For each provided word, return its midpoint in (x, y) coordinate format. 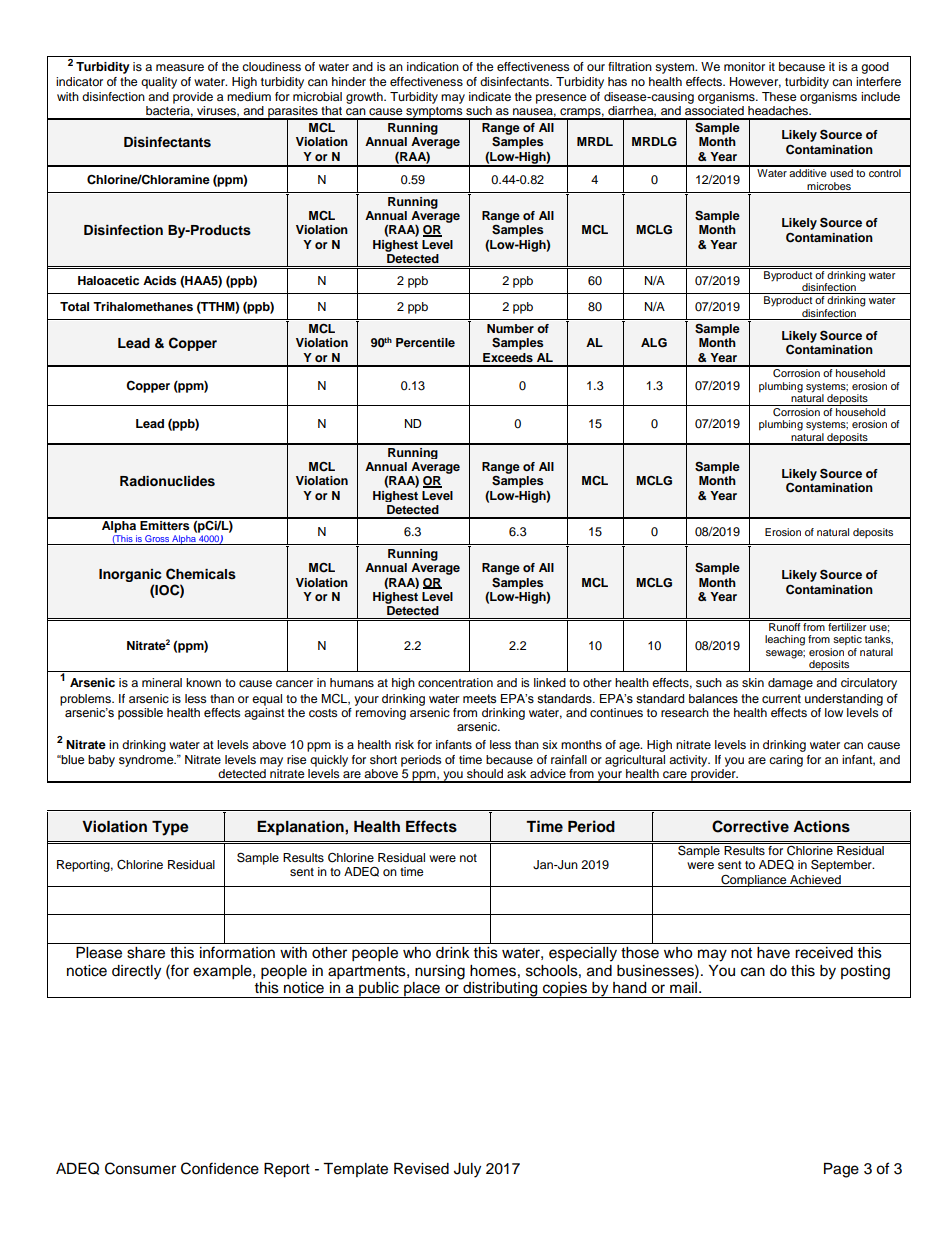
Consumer (140, 1168)
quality (159, 83)
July (467, 1170)
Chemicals (201, 574)
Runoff (785, 625)
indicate (490, 96)
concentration (455, 682)
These (779, 96)
